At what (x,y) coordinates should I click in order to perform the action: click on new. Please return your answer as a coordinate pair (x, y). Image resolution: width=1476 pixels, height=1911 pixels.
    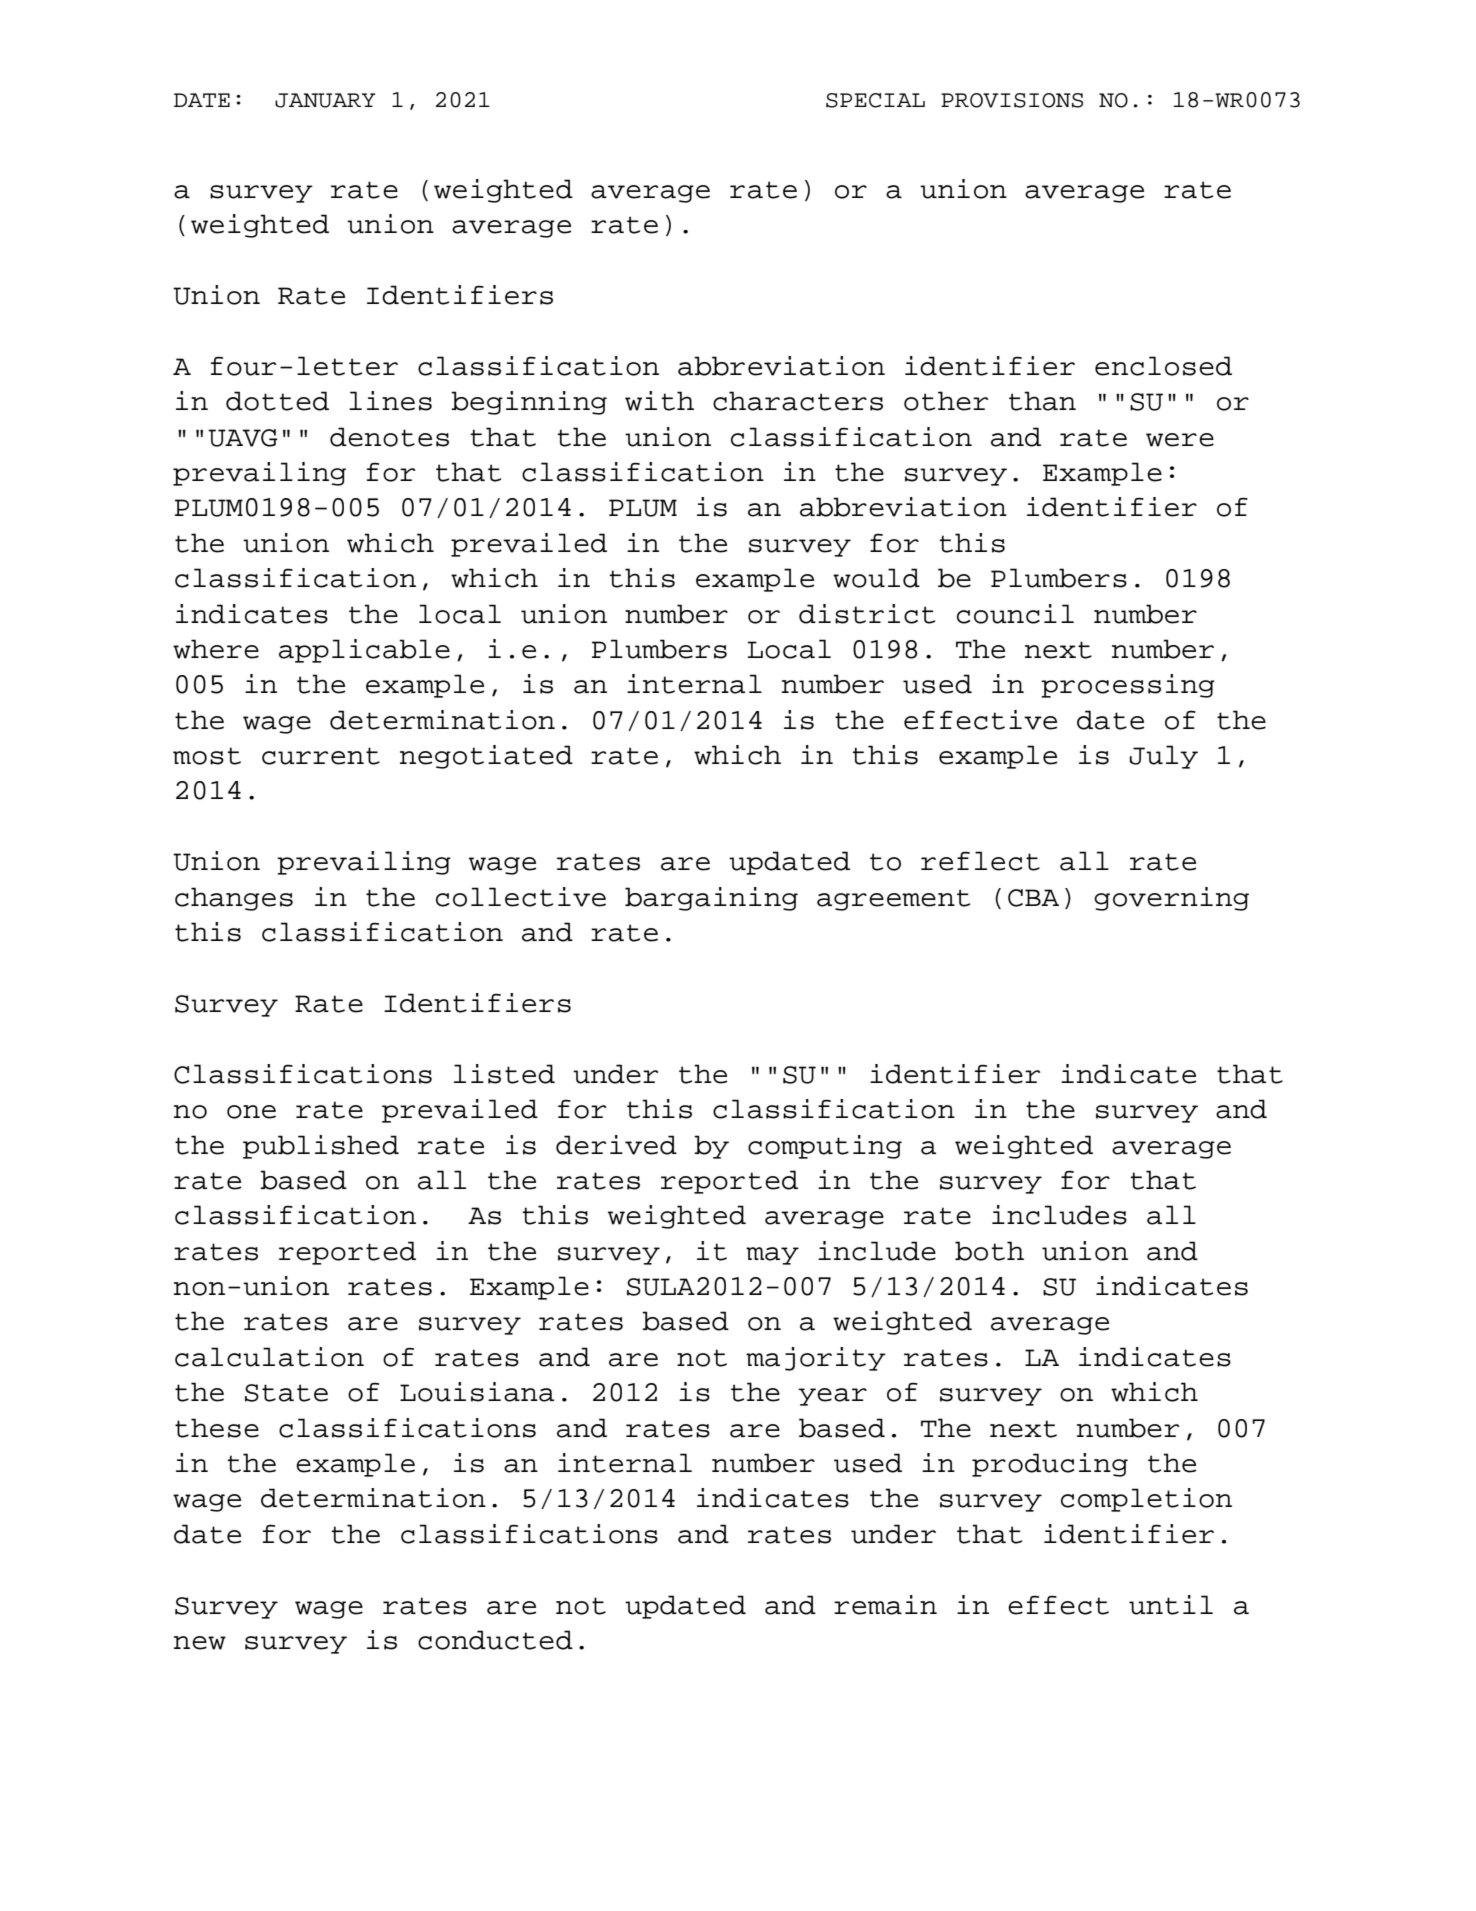
    Looking at the image, I should click on (200, 1643).
